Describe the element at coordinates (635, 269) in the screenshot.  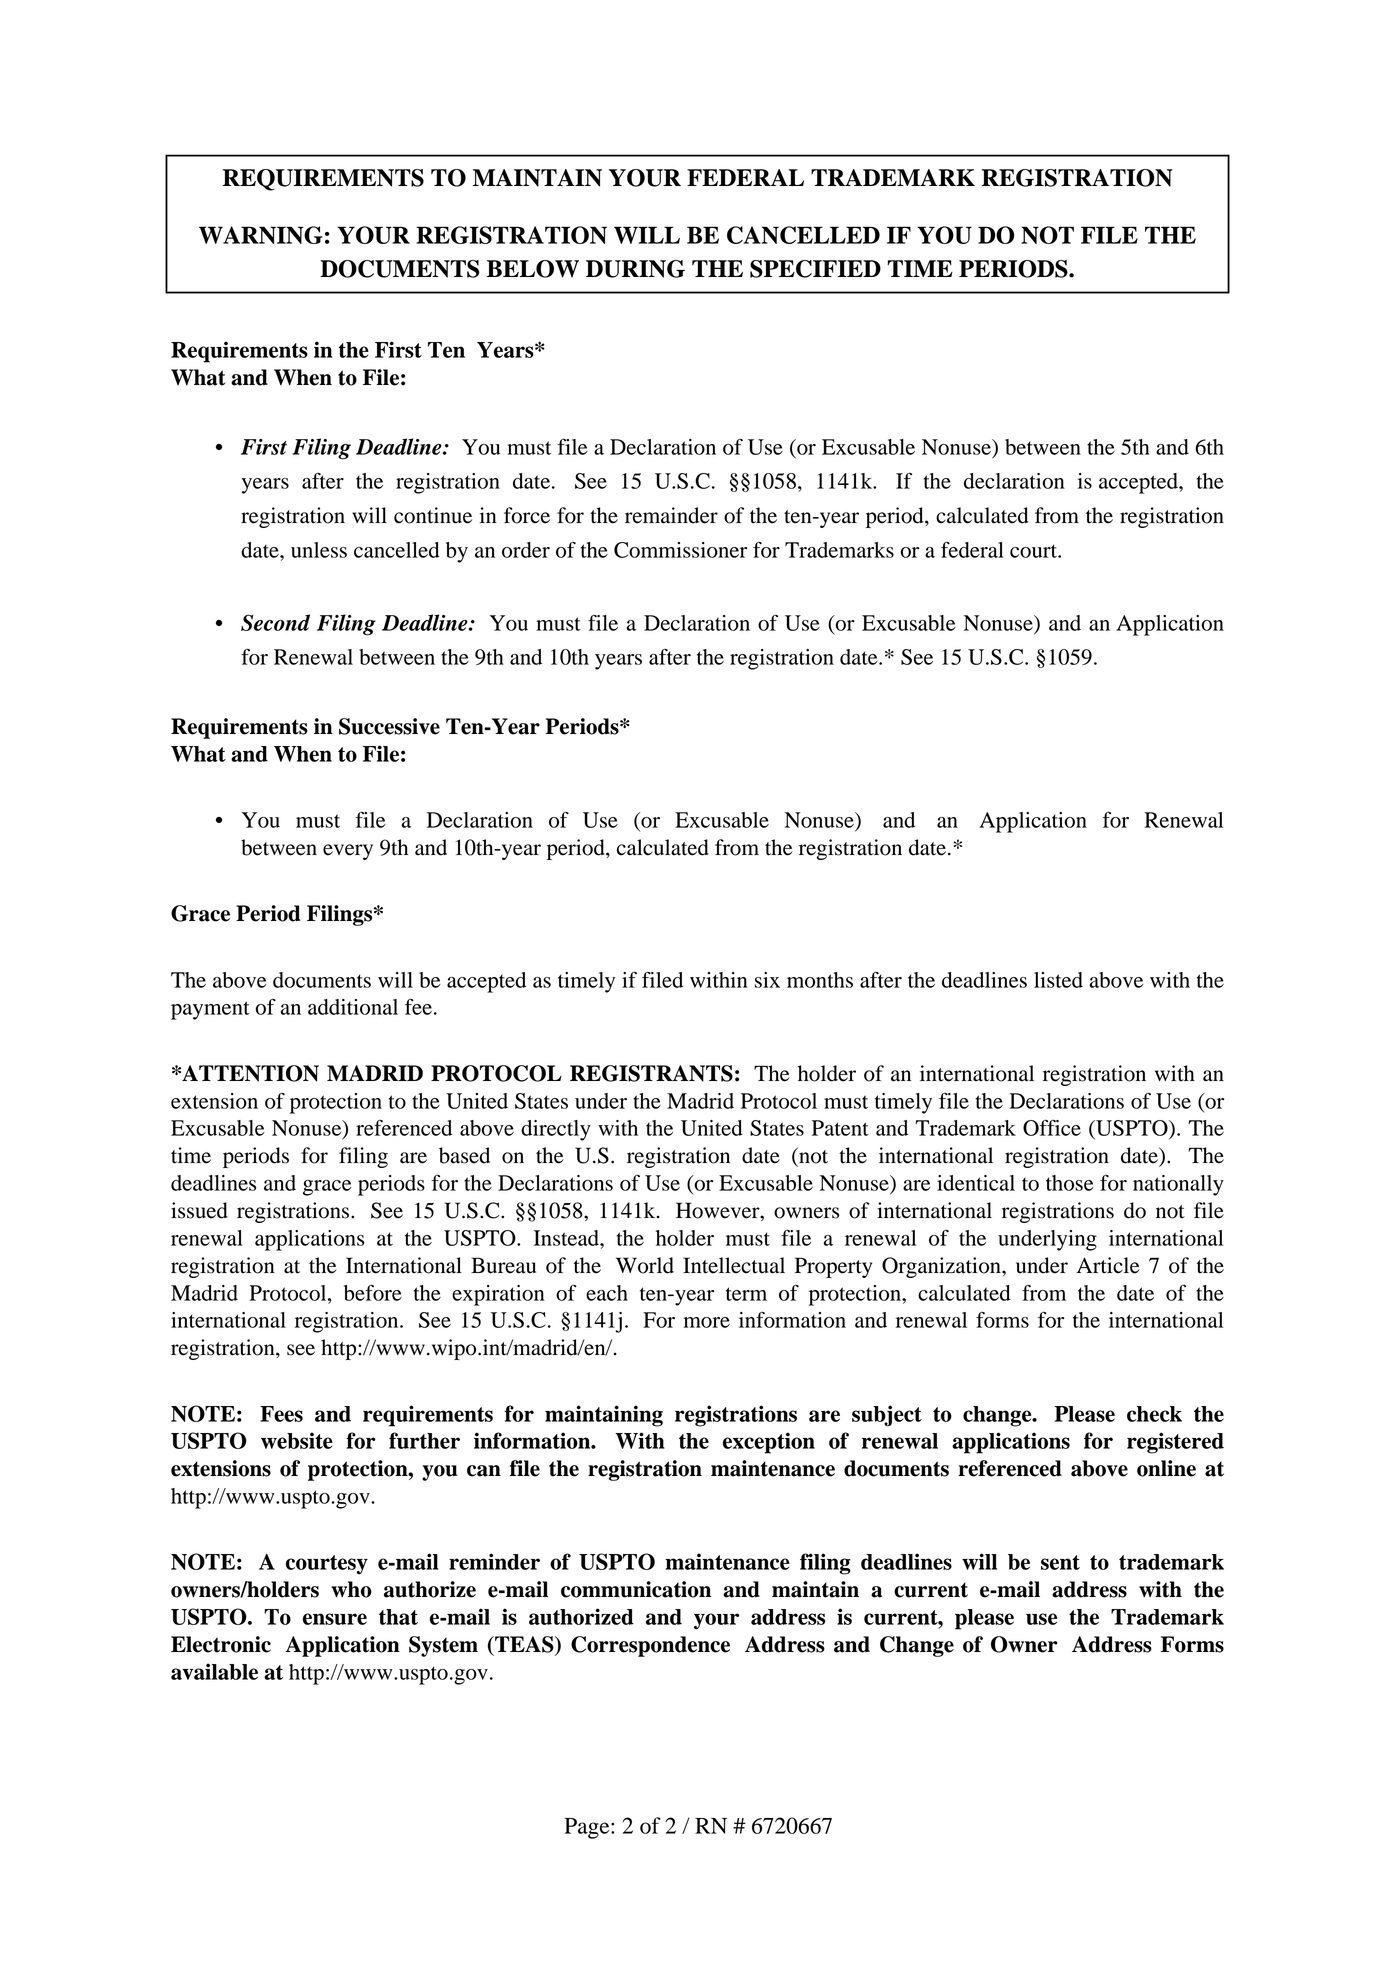
I see `DURING` at that location.
